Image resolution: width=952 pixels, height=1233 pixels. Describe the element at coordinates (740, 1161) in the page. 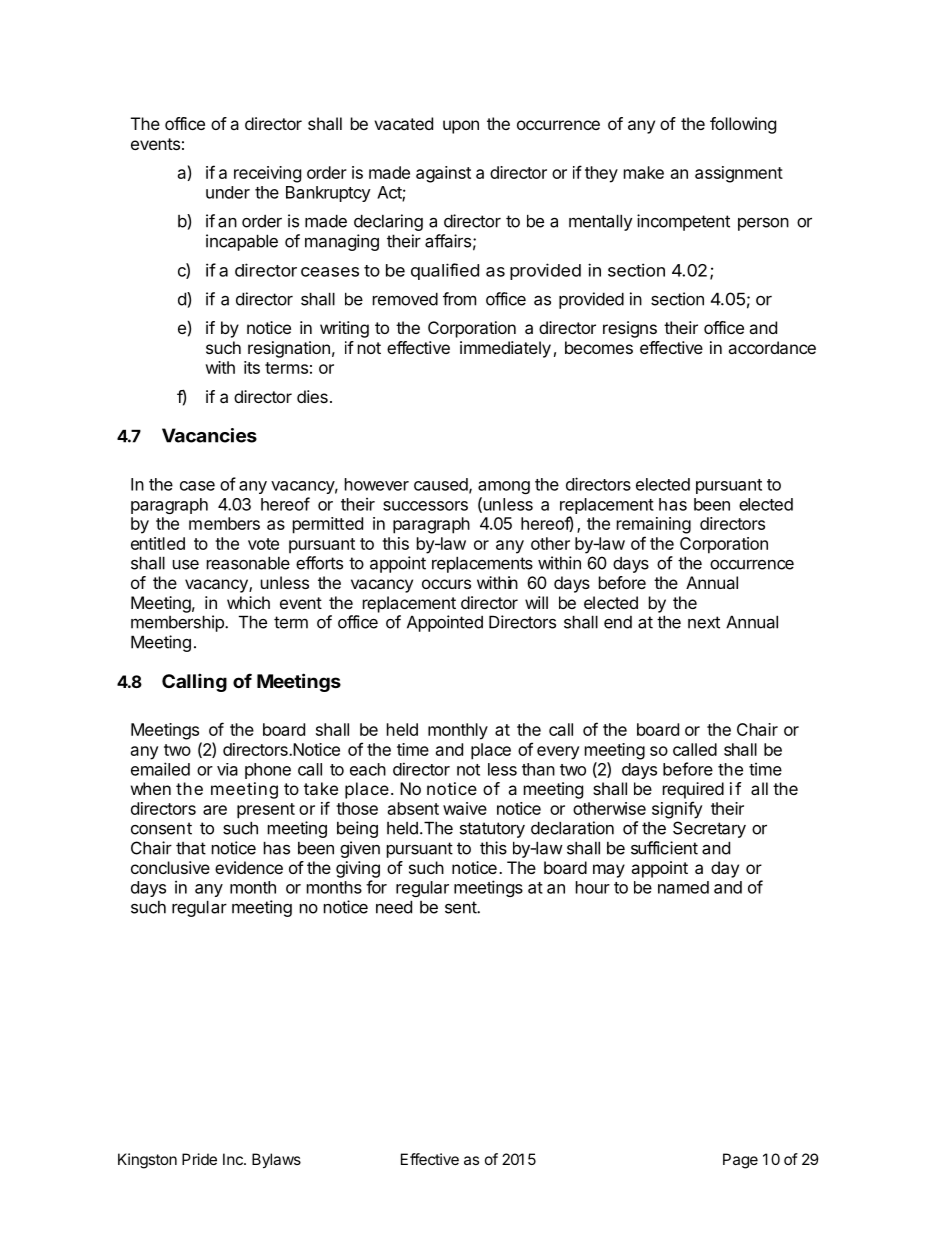

I see `Page` at that location.
